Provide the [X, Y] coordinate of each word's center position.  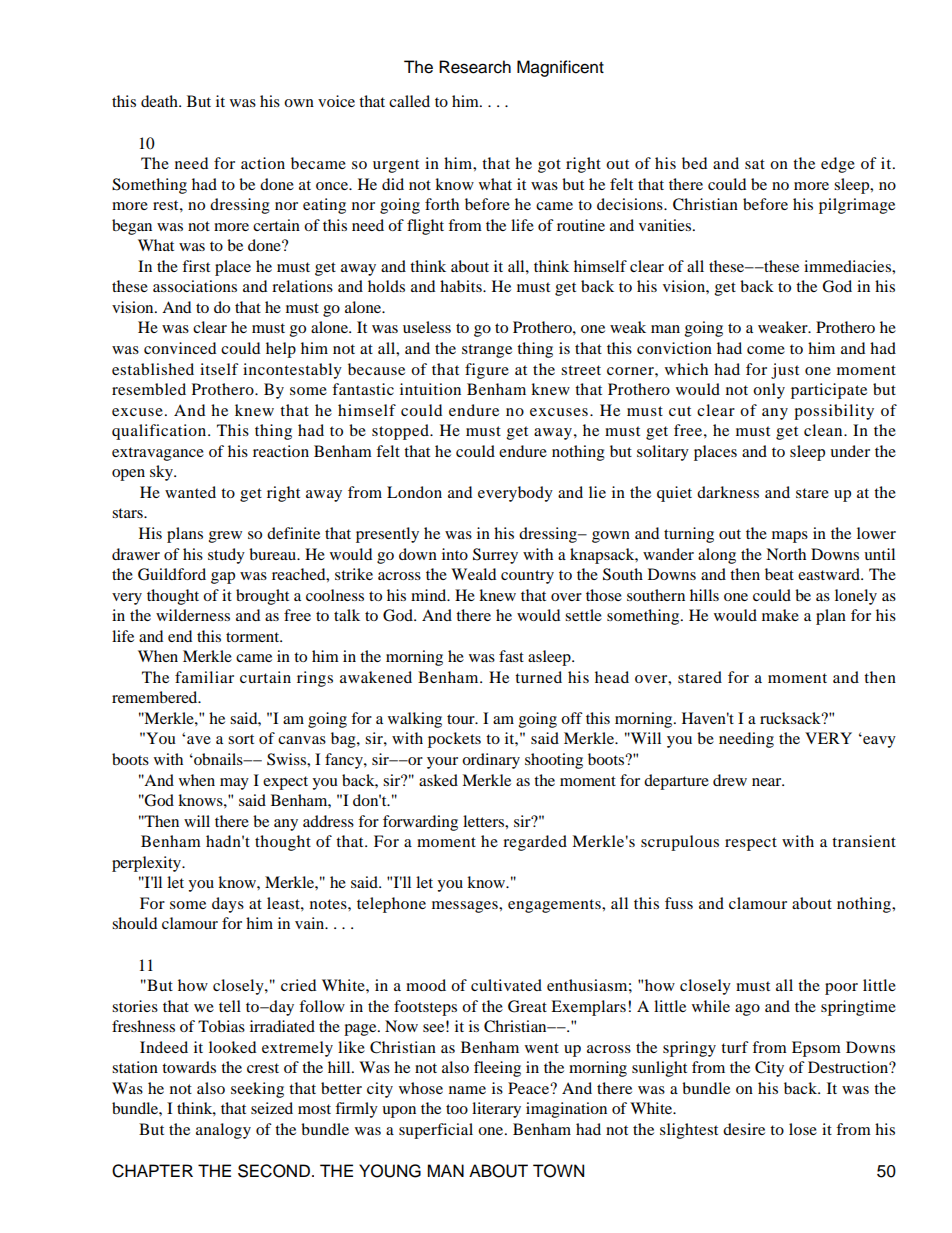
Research [475, 67]
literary [496, 1110]
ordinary [491, 761]
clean [824, 430]
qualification [160, 432]
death [160, 101]
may [234, 784]
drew [730, 780]
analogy [223, 1131]
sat [755, 164]
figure [487, 371]
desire [744, 1129]
